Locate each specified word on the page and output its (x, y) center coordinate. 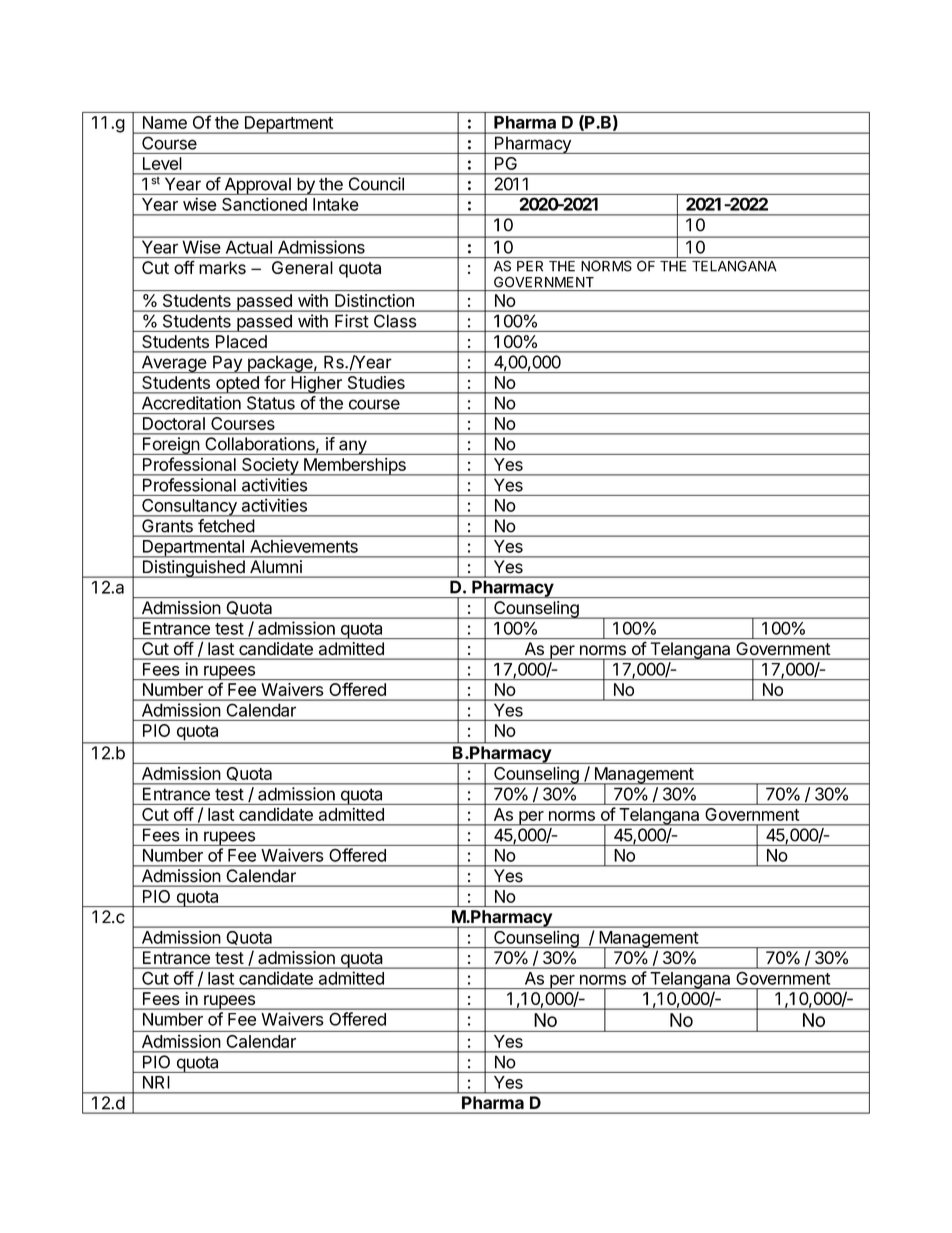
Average (173, 364)
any (353, 447)
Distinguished (193, 569)
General (302, 267)
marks (222, 267)
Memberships (355, 466)
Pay (227, 364)
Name (165, 122)
